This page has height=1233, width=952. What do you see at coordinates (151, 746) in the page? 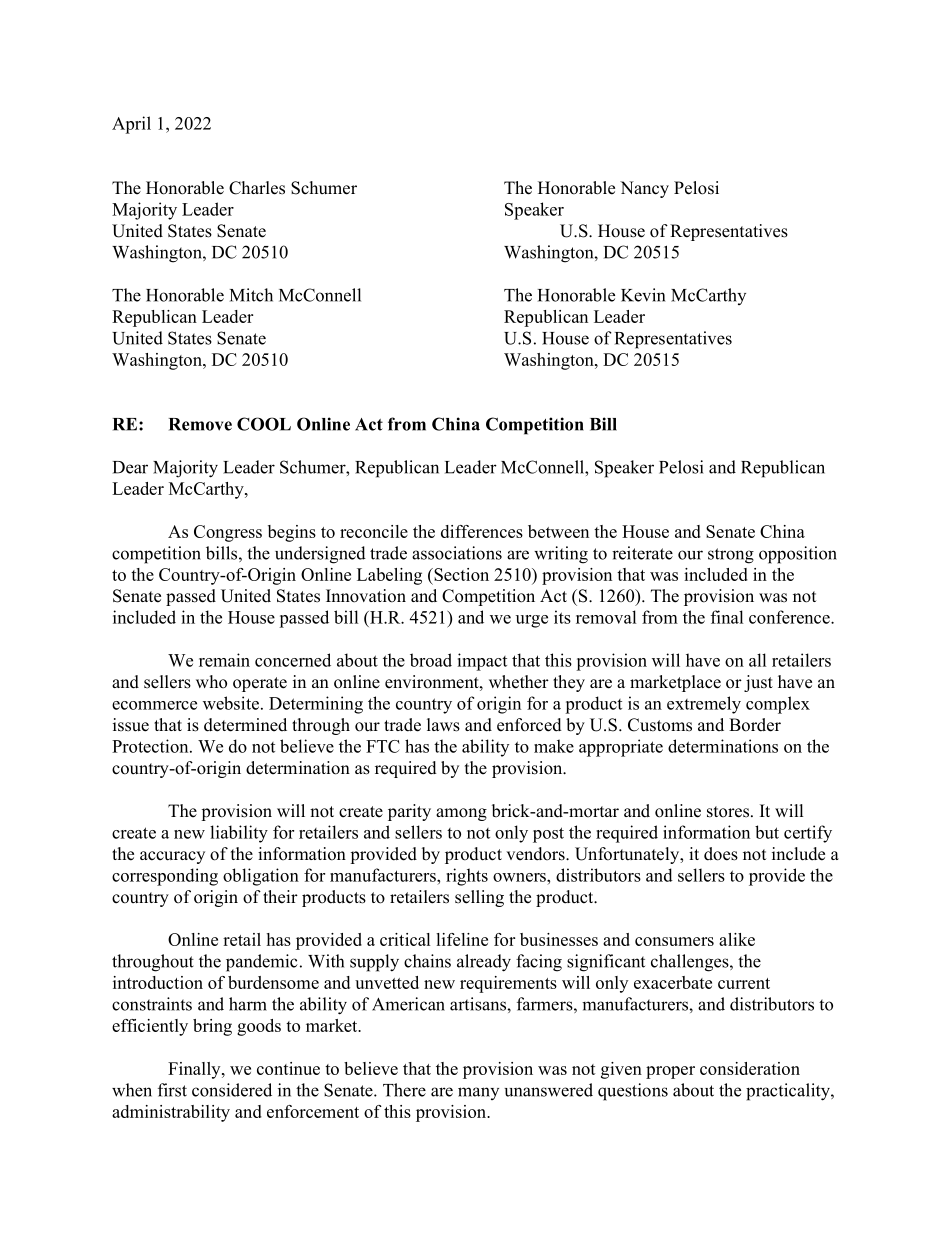
I see `Protection` at bounding box center [151, 746].
